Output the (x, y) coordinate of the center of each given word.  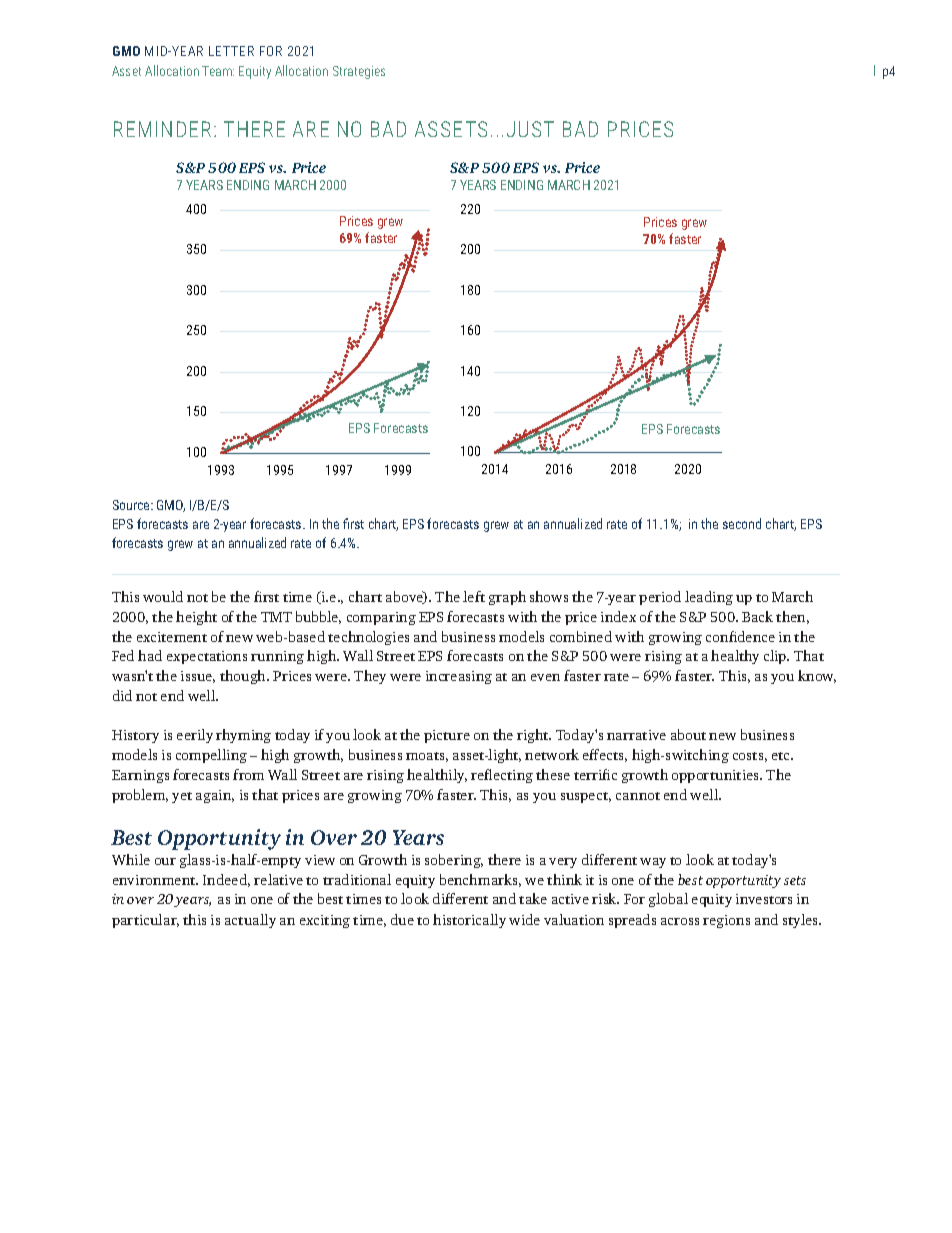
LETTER (231, 51)
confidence (740, 636)
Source (132, 505)
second (742, 523)
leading (709, 598)
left (474, 596)
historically (469, 921)
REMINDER (162, 129)
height (196, 618)
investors (764, 899)
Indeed (226, 880)
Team (218, 71)
